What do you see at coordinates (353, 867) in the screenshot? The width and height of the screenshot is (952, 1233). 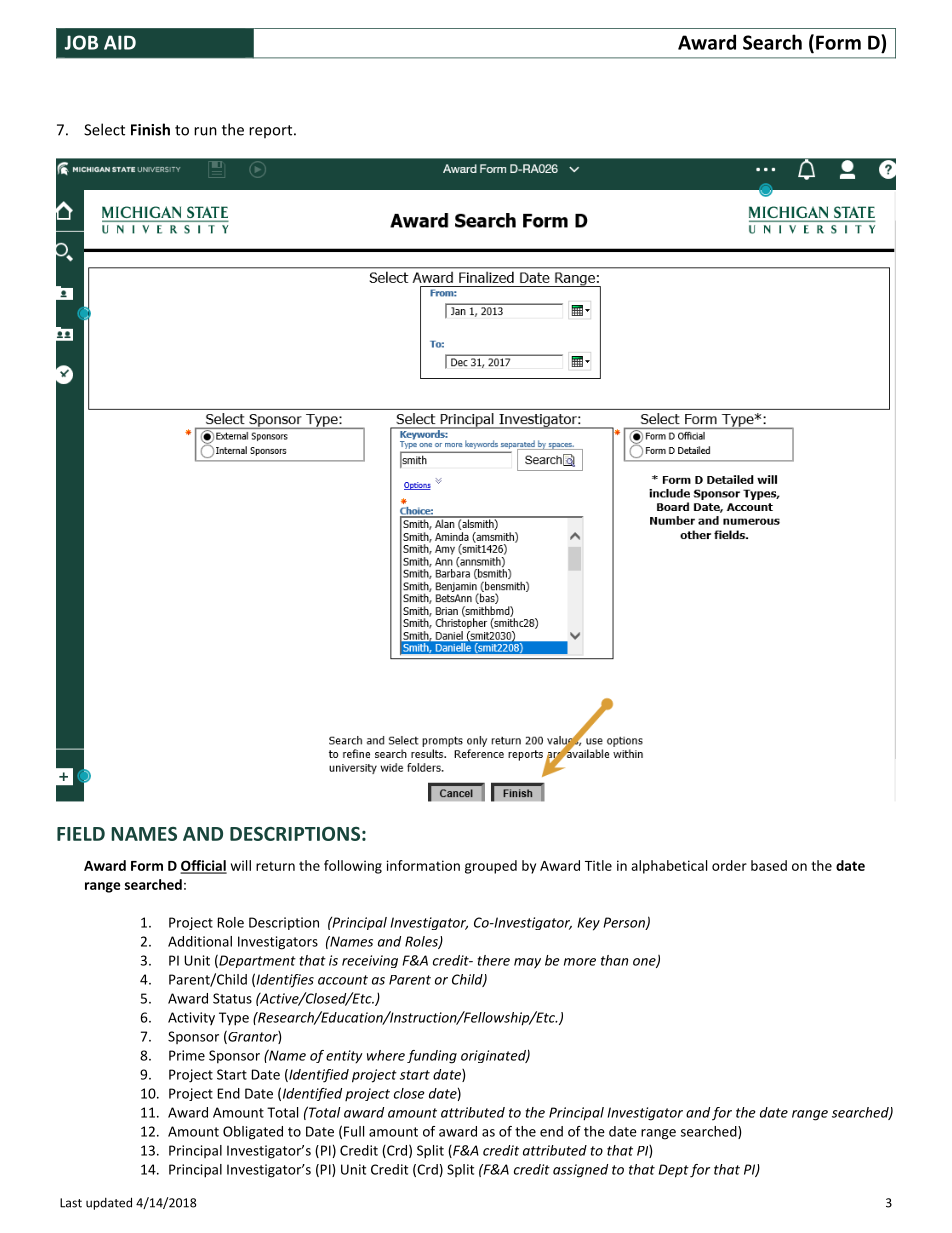 I see `following` at bounding box center [353, 867].
